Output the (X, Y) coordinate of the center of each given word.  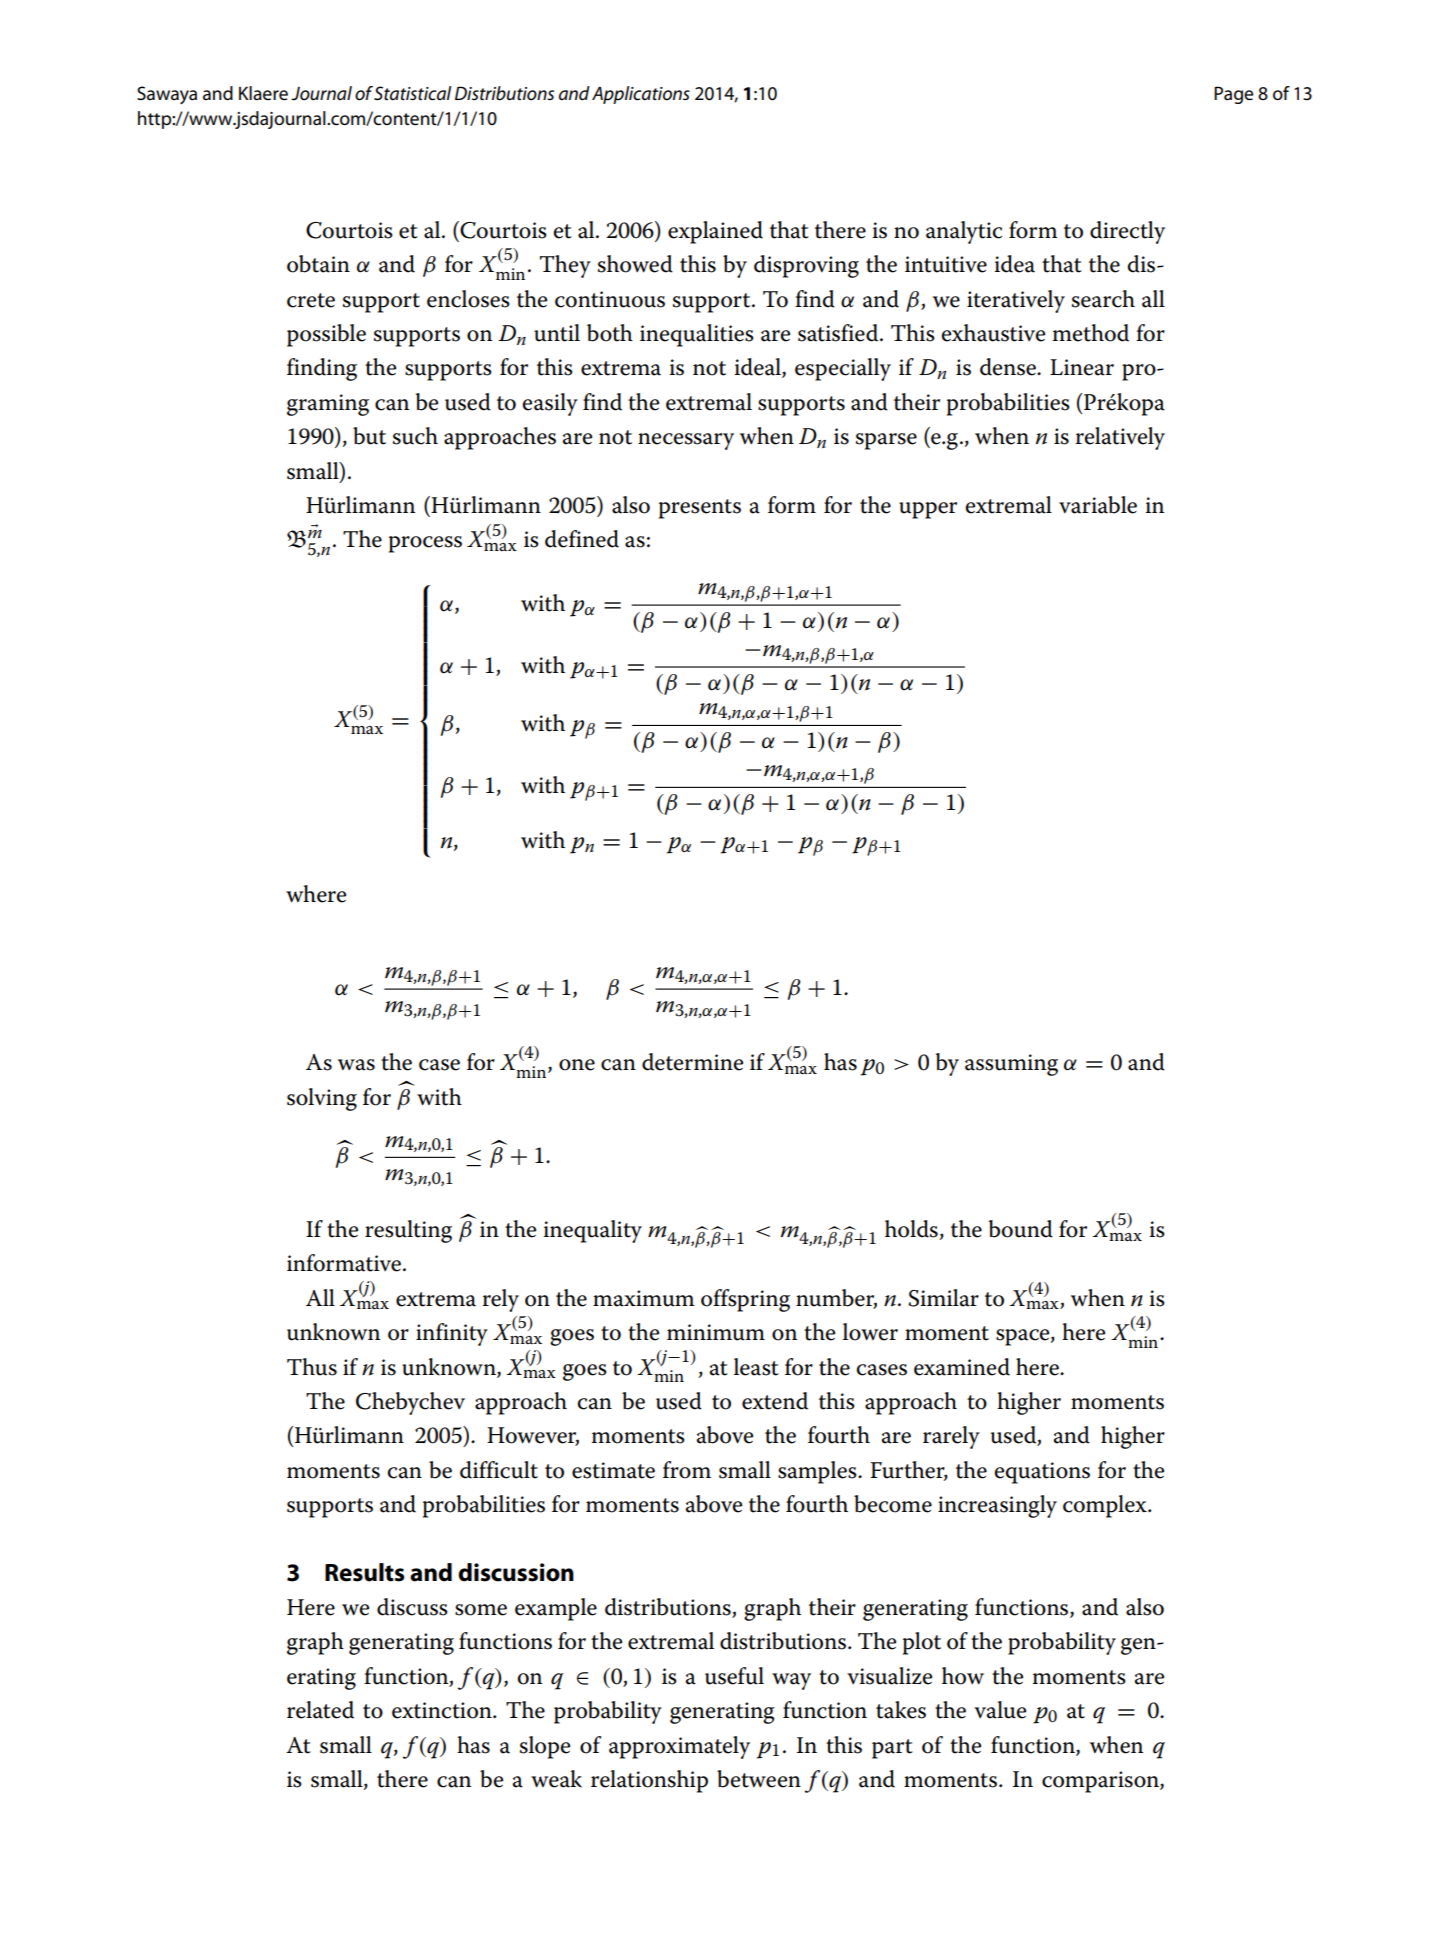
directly (1127, 232)
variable (1098, 505)
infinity (452, 1334)
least (756, 1367)
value (1000, 1710)
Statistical (412, 93)
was (356, 1065)
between (759, 1779)
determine (692, 1062)
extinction (443, 1710)
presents (700, 509)
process (425, 544)
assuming (1011, 1065)
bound (1021, 1229)
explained (715, 232)
